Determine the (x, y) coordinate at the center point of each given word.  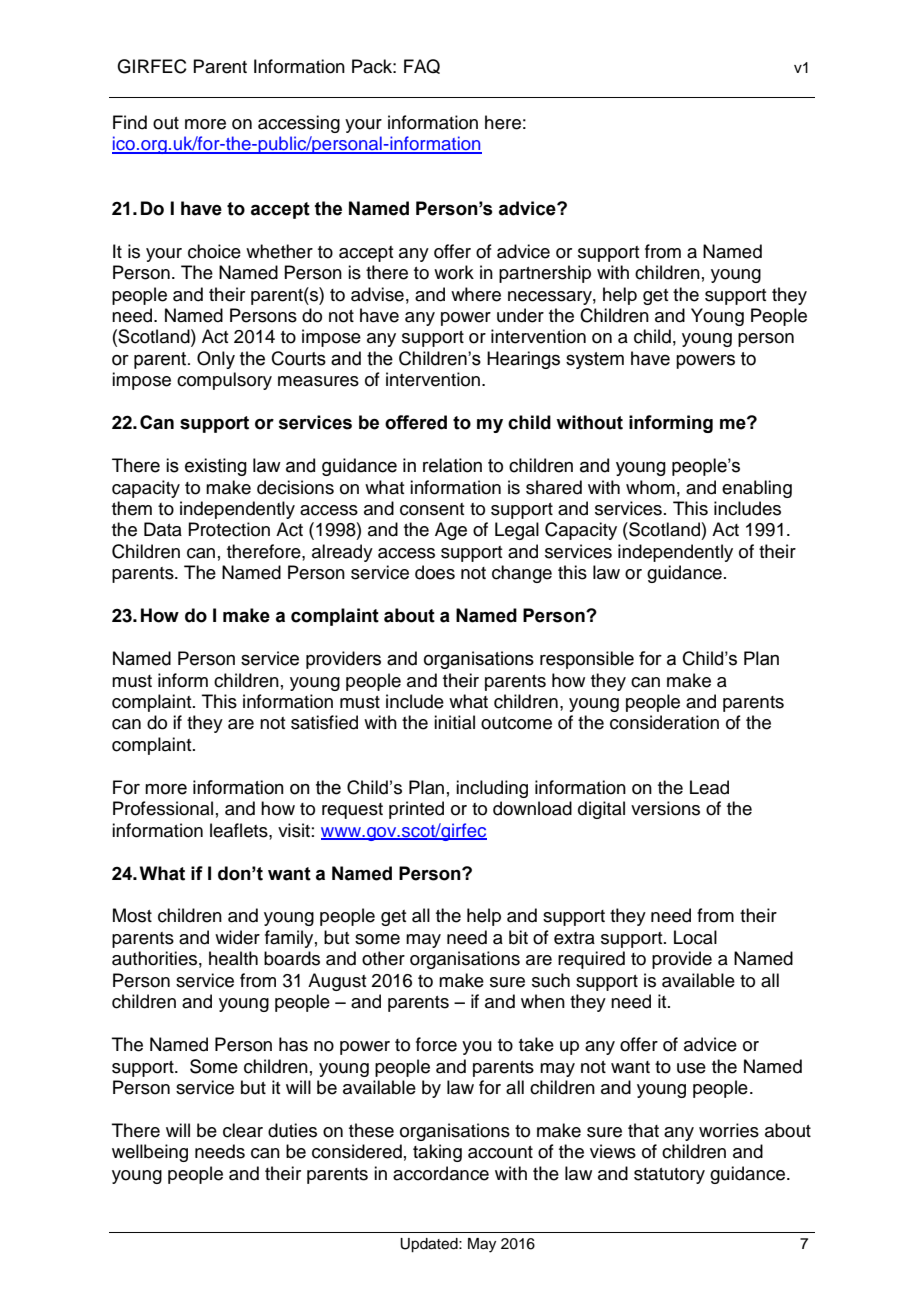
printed (416, 810)
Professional (163, 808)
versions (665, 808)
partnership (545, 274)
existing (216, 467)
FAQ (422, 66)
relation (452, 465)
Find (130, 122)
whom (650, 487)
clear (243, 1130)
